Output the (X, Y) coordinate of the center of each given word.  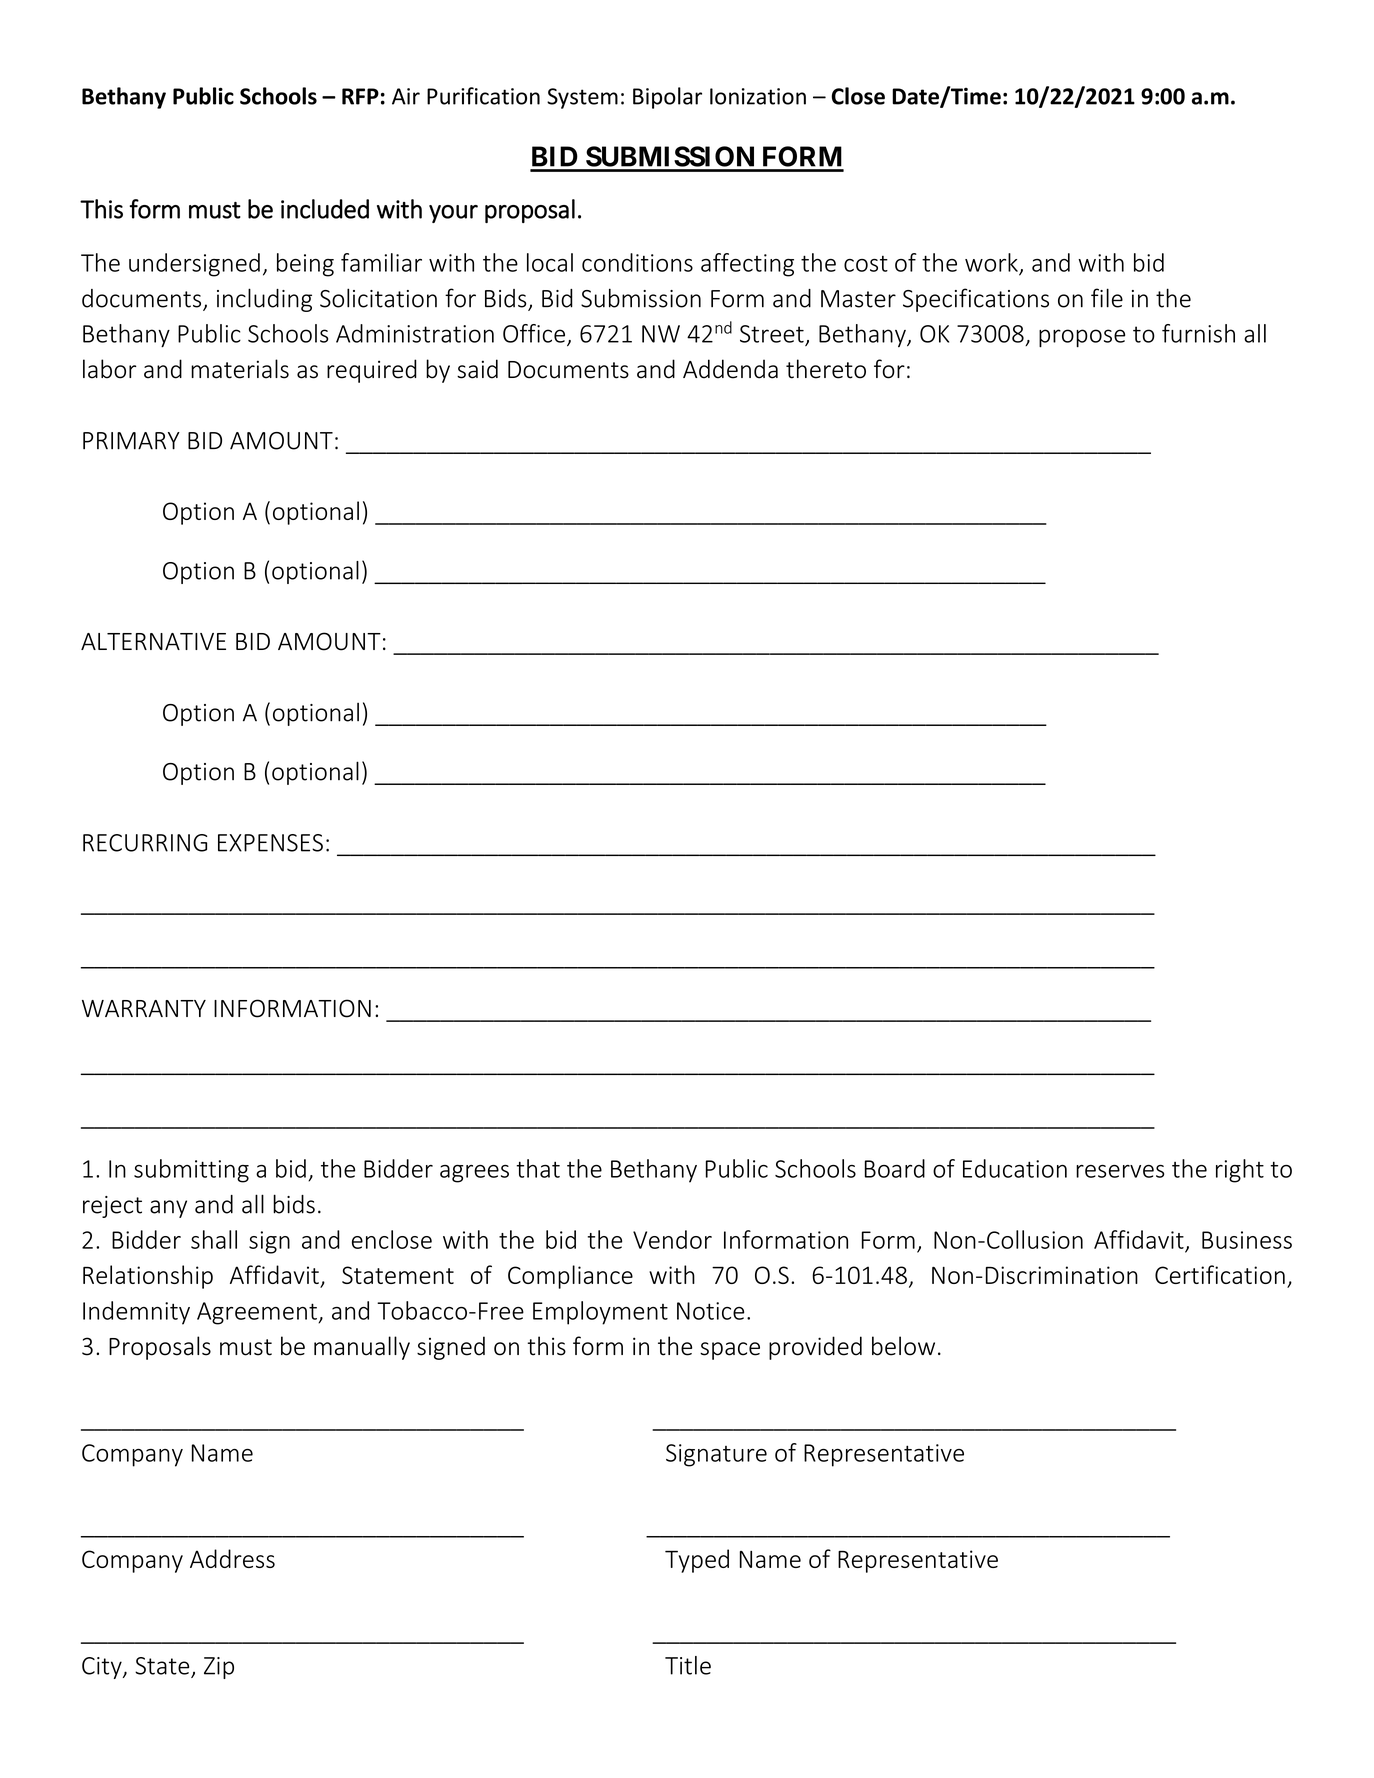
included (325, 209)
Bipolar (667, 98)
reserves (1120, 1171)
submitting (191, 1171)
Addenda (730, 369)
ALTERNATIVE (153, 641)
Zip (219, 1668)
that (538, 1168)
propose (1082, 338)
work (991, 262)
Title (688, 1665)
